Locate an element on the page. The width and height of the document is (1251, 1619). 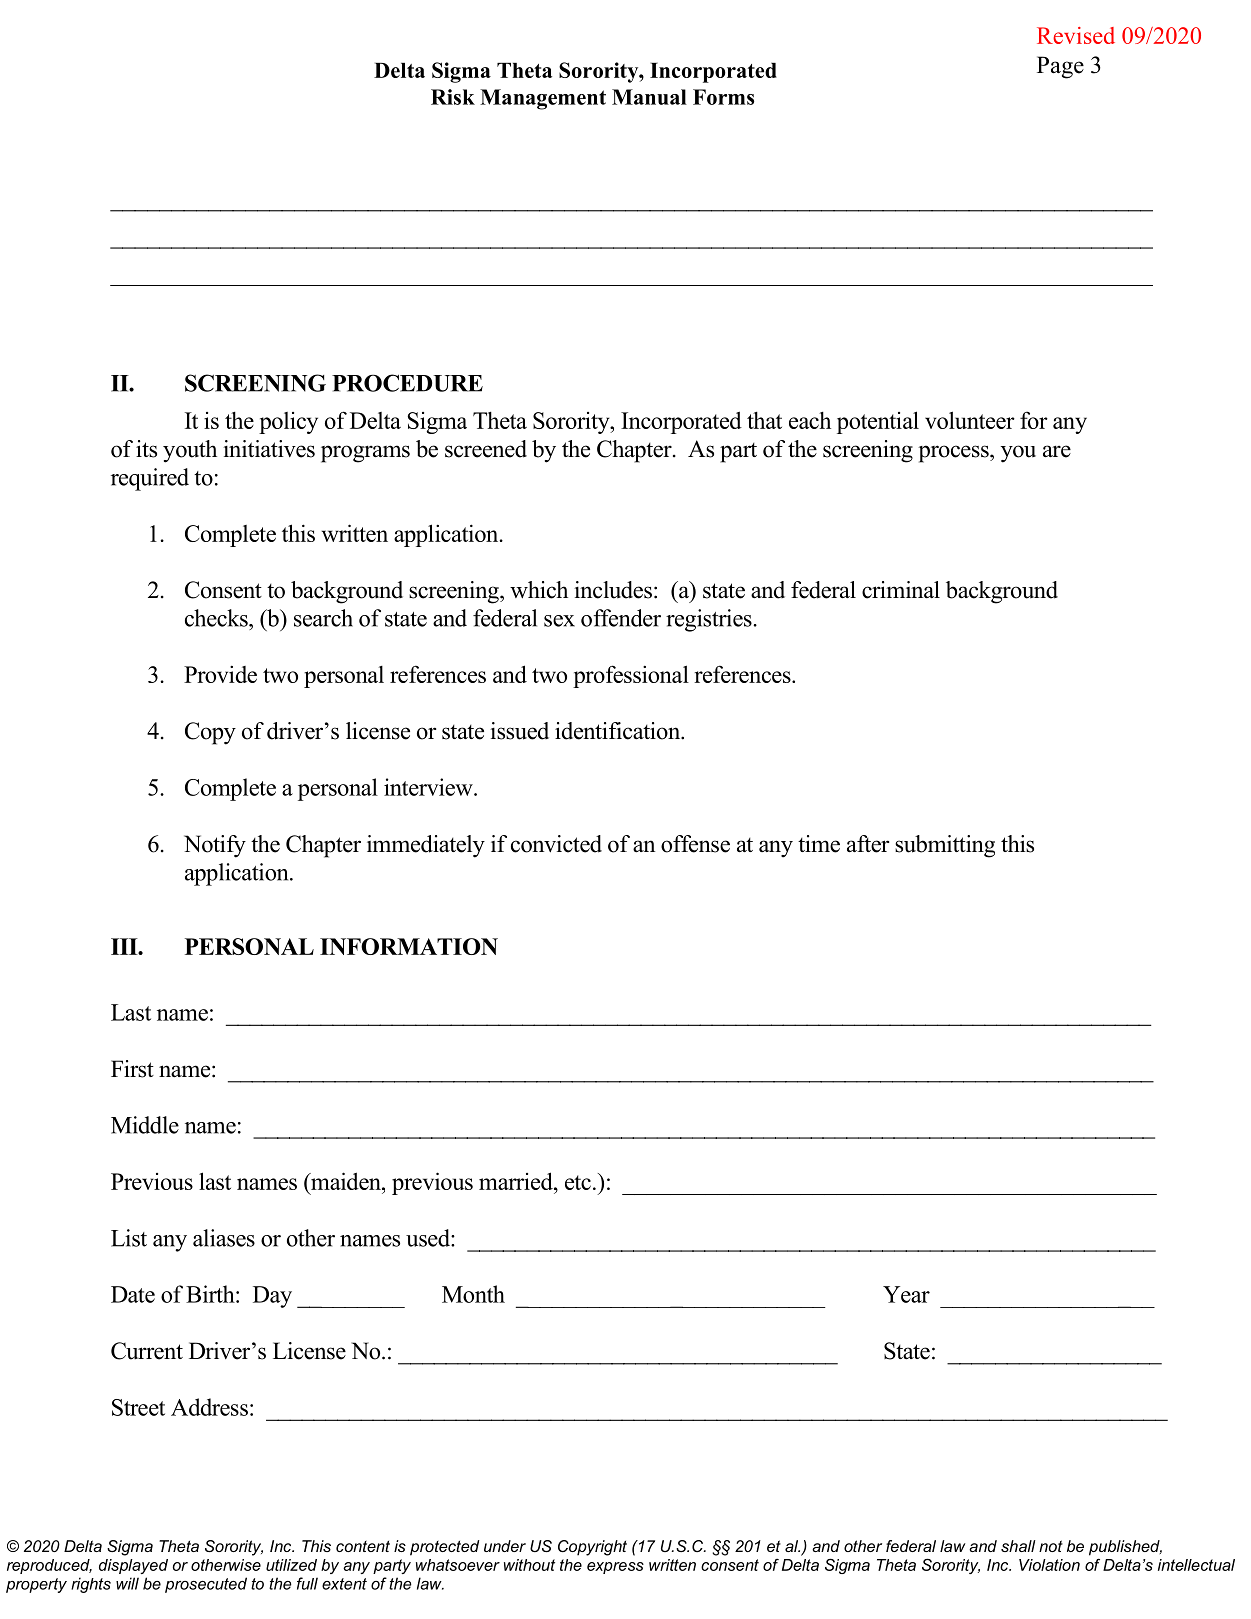
First is located at coordinates (132, 1069).
